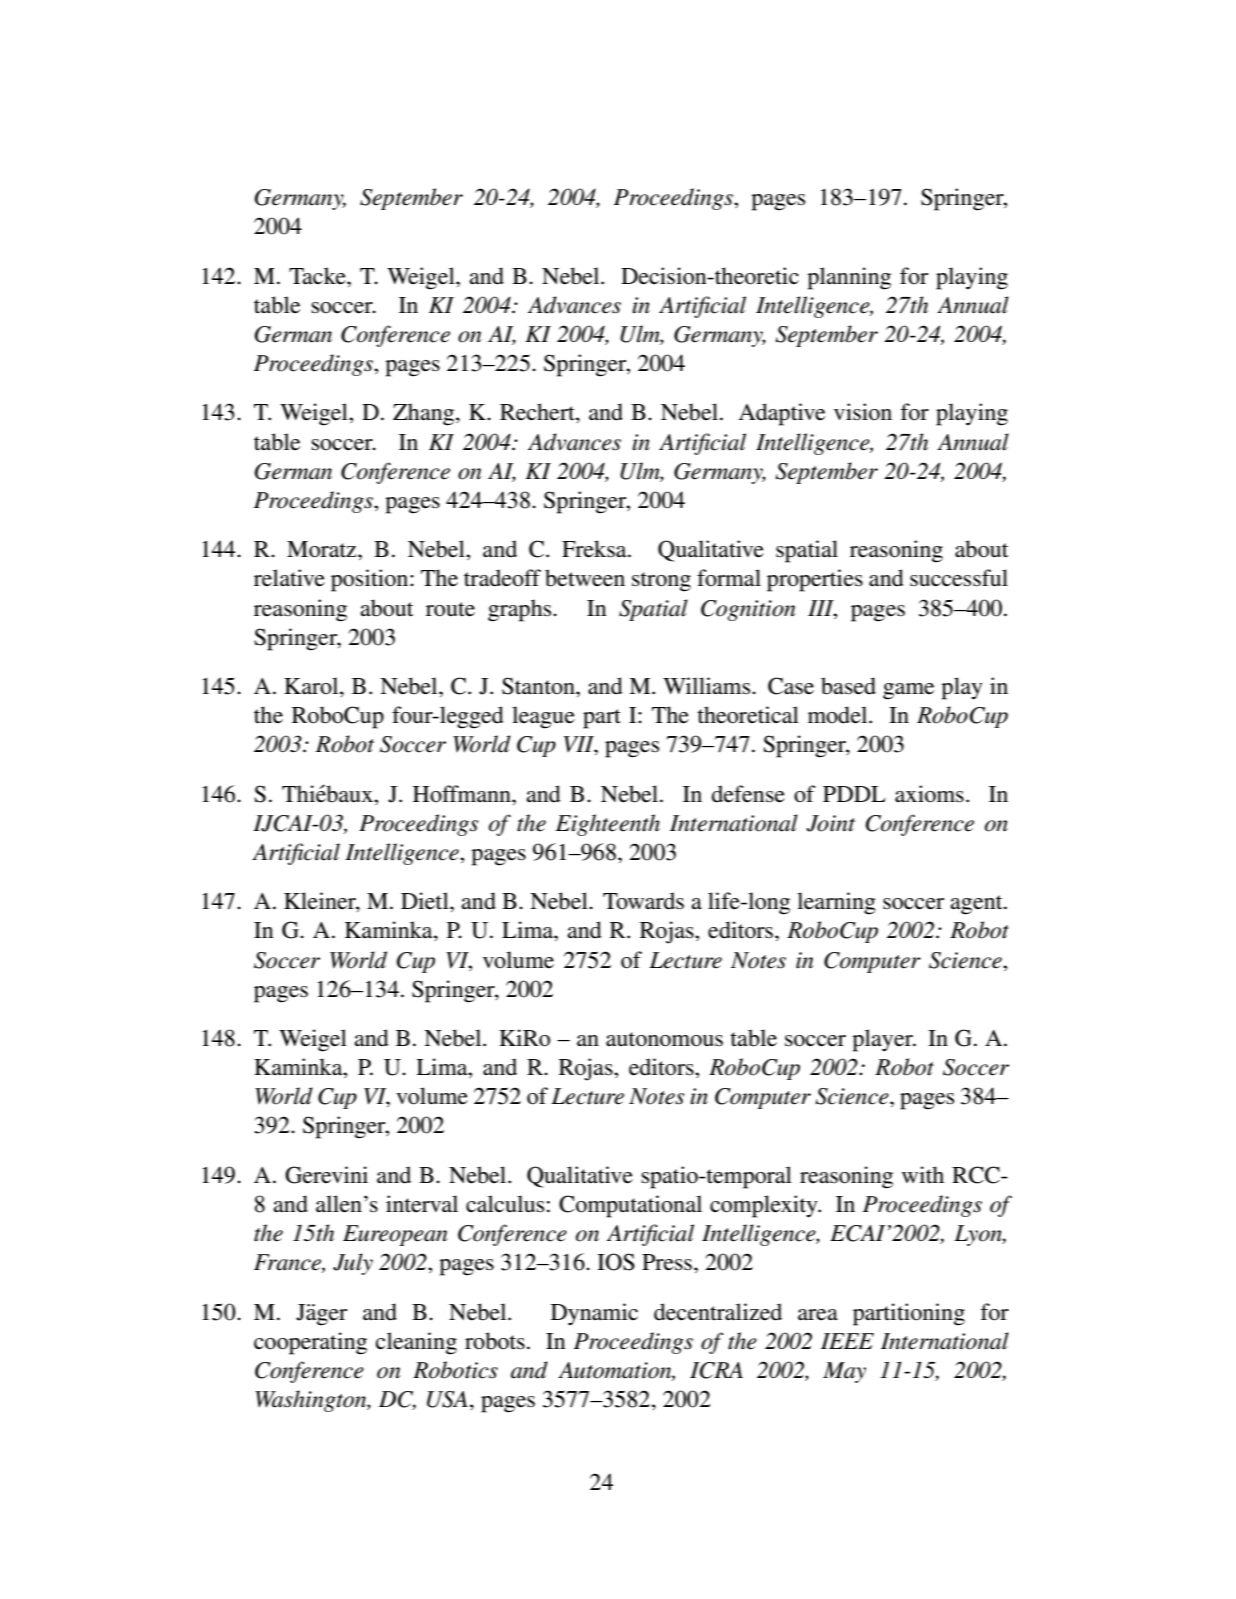 The height and width of the screenshot is (1599, 1236). Describe the element at coordinates (425, 414) in the screenshot. I see `Zhang` at that location.
